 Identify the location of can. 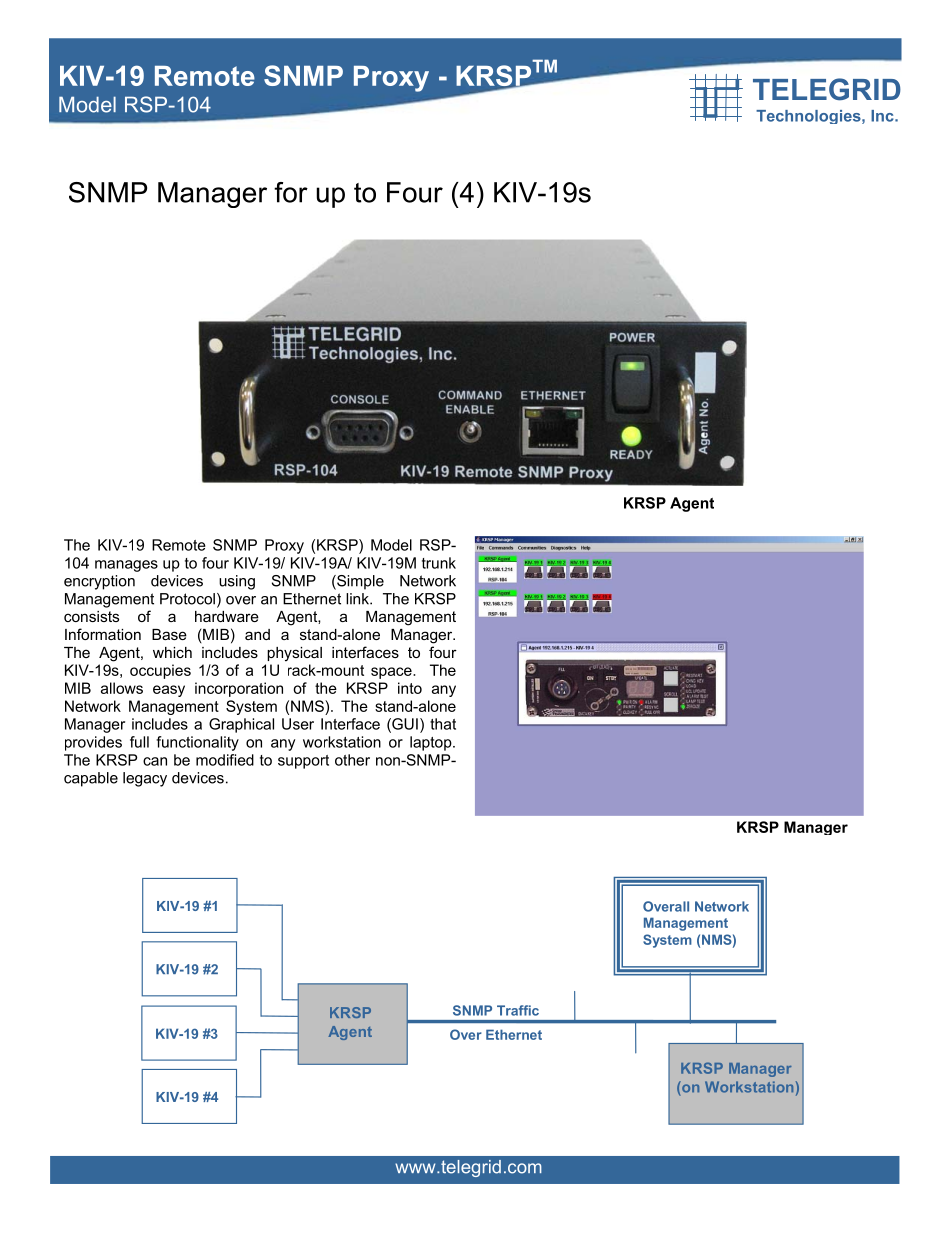
(155, 761).
